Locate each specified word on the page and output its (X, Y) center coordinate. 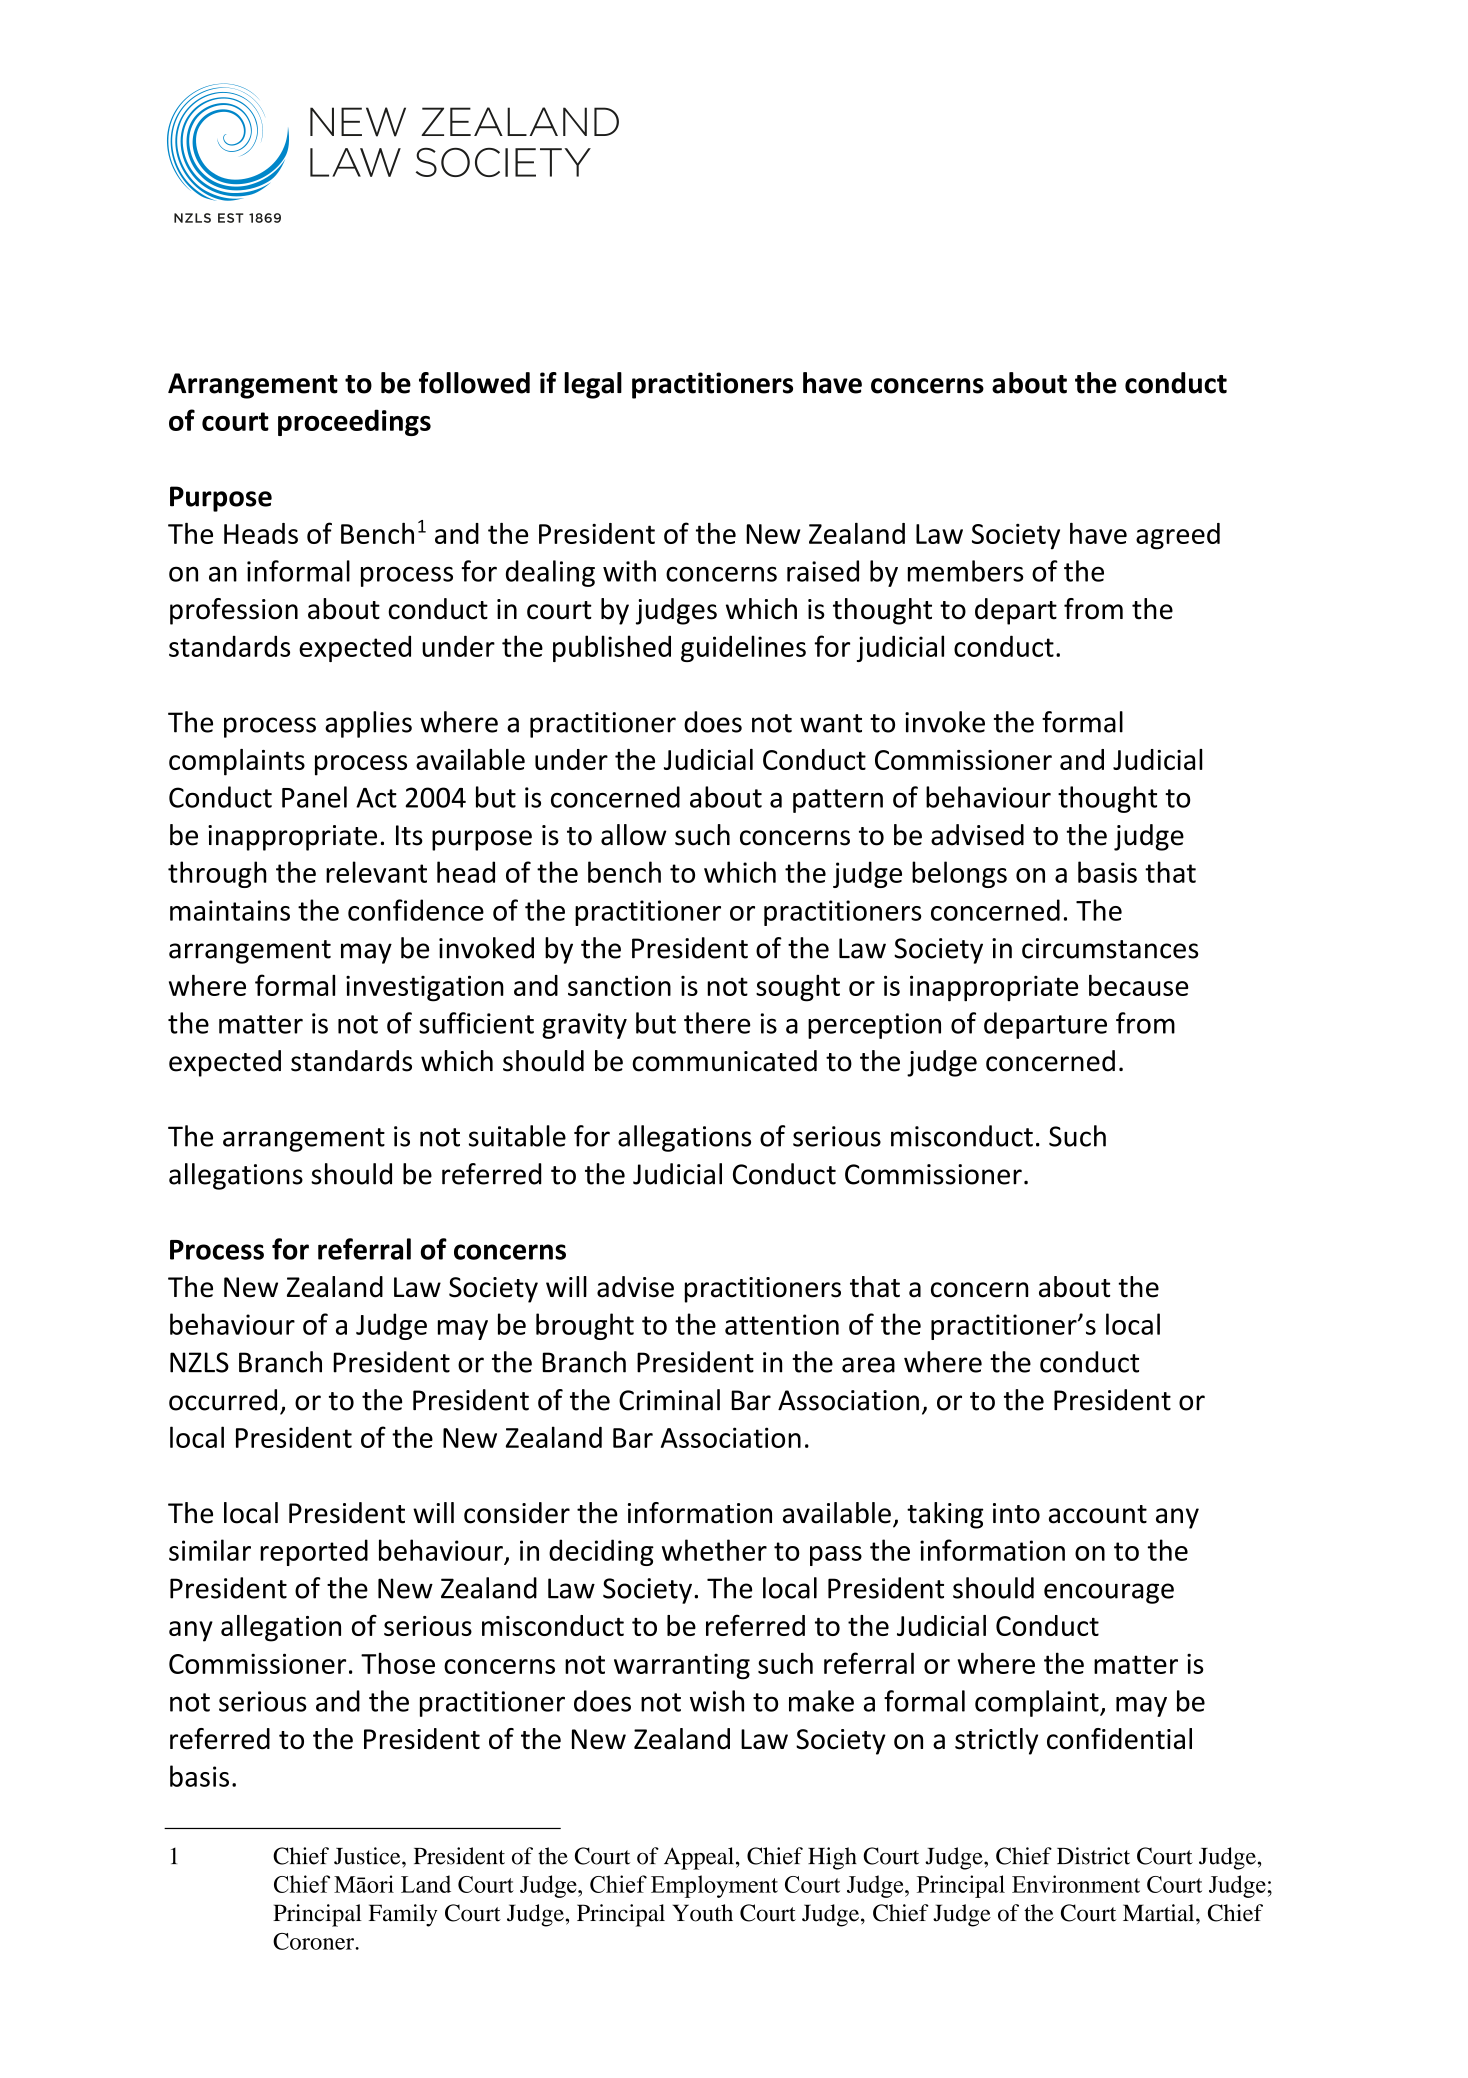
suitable (517, 1136)
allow (634, 835)
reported (314, 1552)
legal (593, 385)
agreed (1178, 536)
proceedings (354, 422)
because (1139, 985)
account (1098, 1514)
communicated (724, 1061)
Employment (714, 1886)
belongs (959, 874)
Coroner (314, 1941)
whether (714, 1550)
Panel (314, 797)
